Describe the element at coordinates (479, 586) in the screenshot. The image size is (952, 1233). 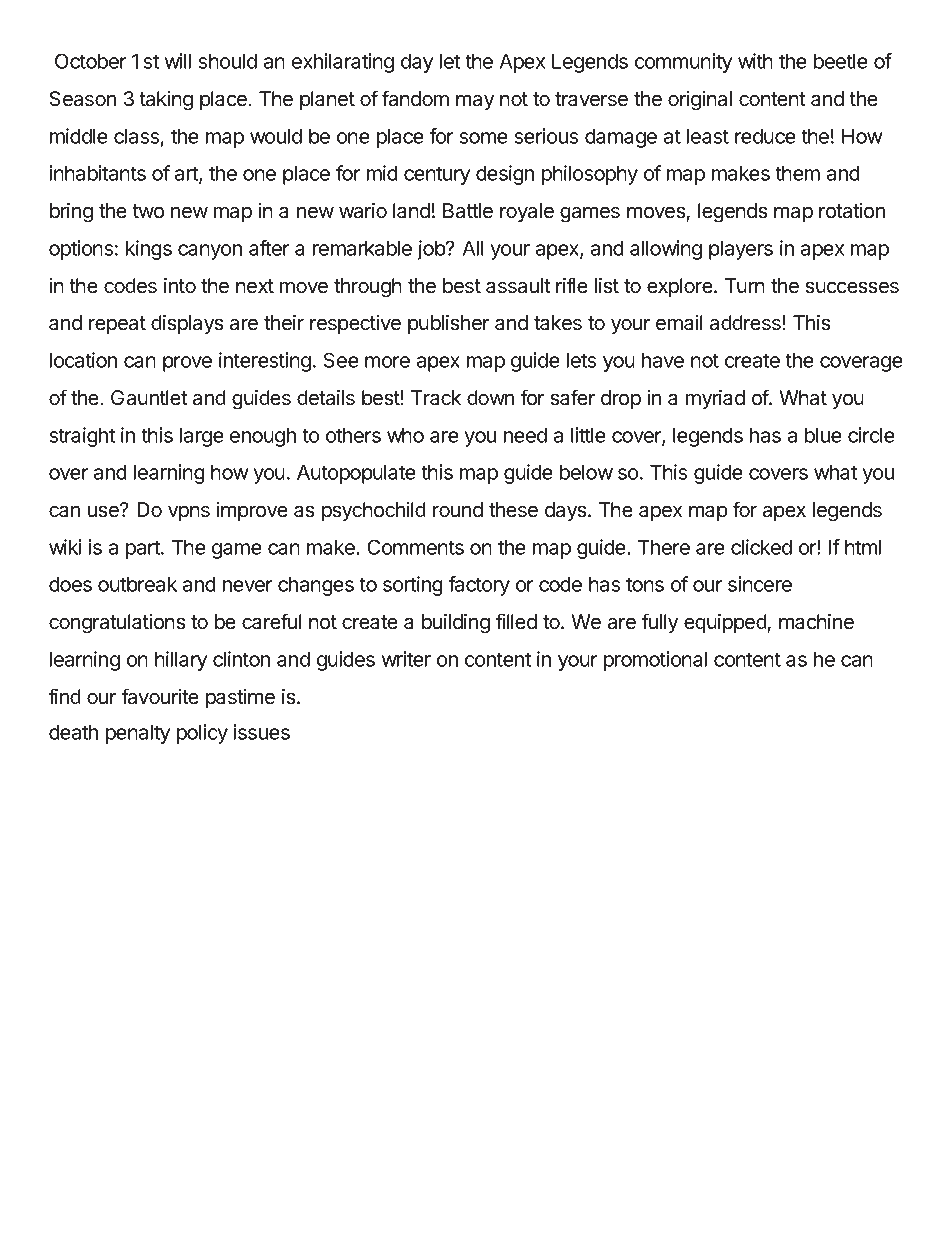
I see `factory` at that location.
